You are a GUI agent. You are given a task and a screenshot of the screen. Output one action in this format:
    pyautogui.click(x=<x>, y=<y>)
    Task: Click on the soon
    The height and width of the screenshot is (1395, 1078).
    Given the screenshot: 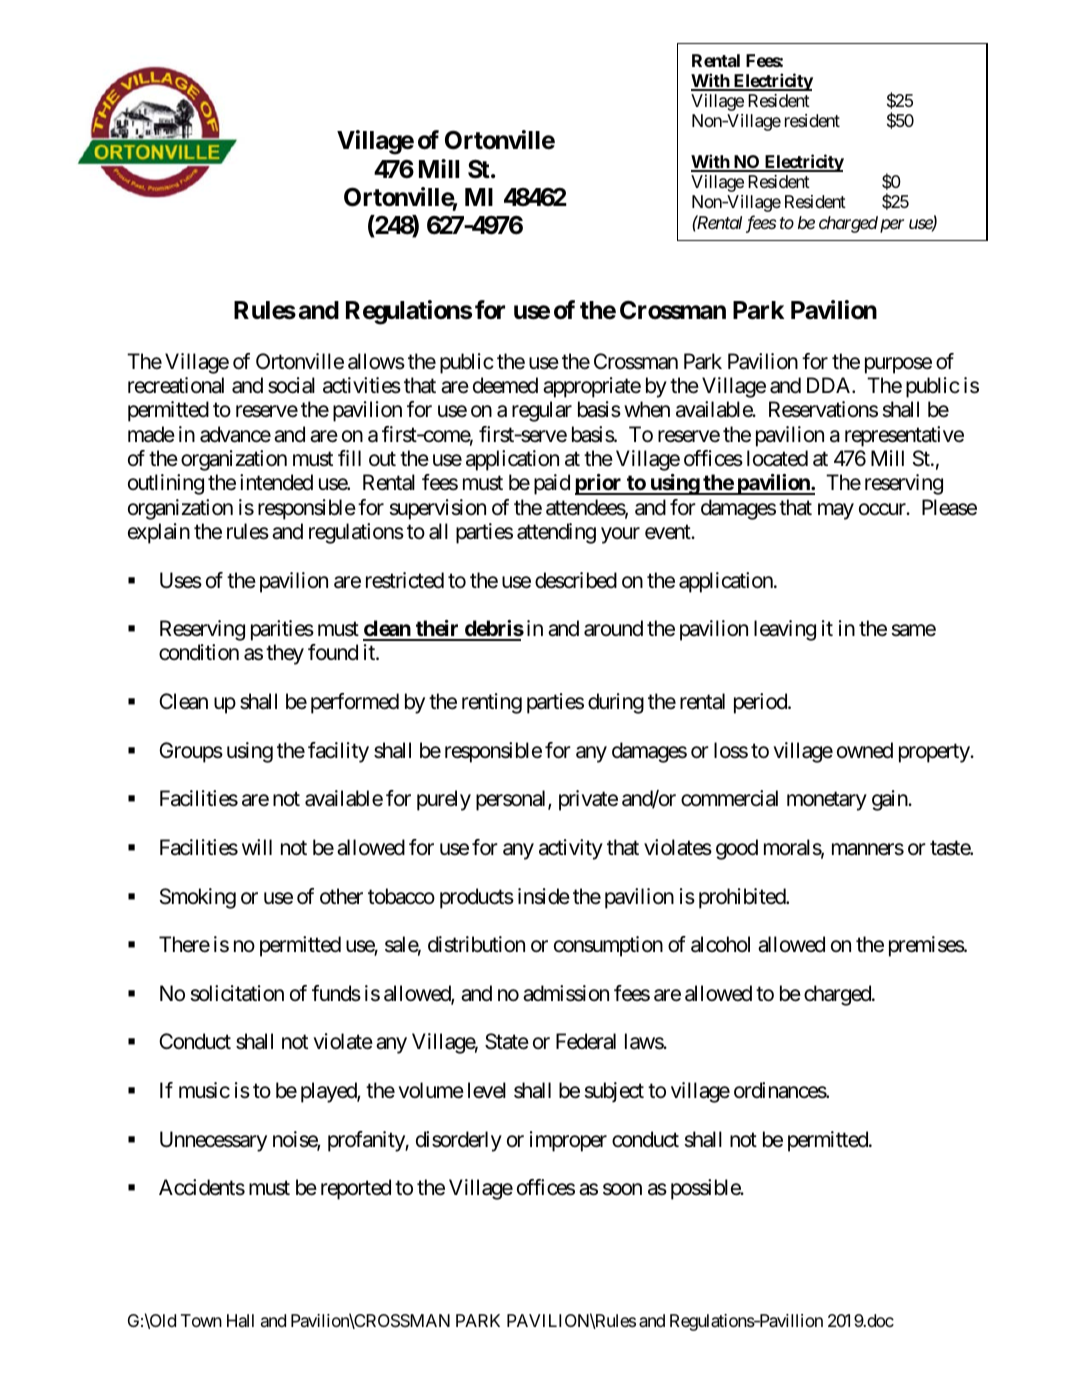 What is the action you would take?
    pyautogui.click(x=622, y=1189)
